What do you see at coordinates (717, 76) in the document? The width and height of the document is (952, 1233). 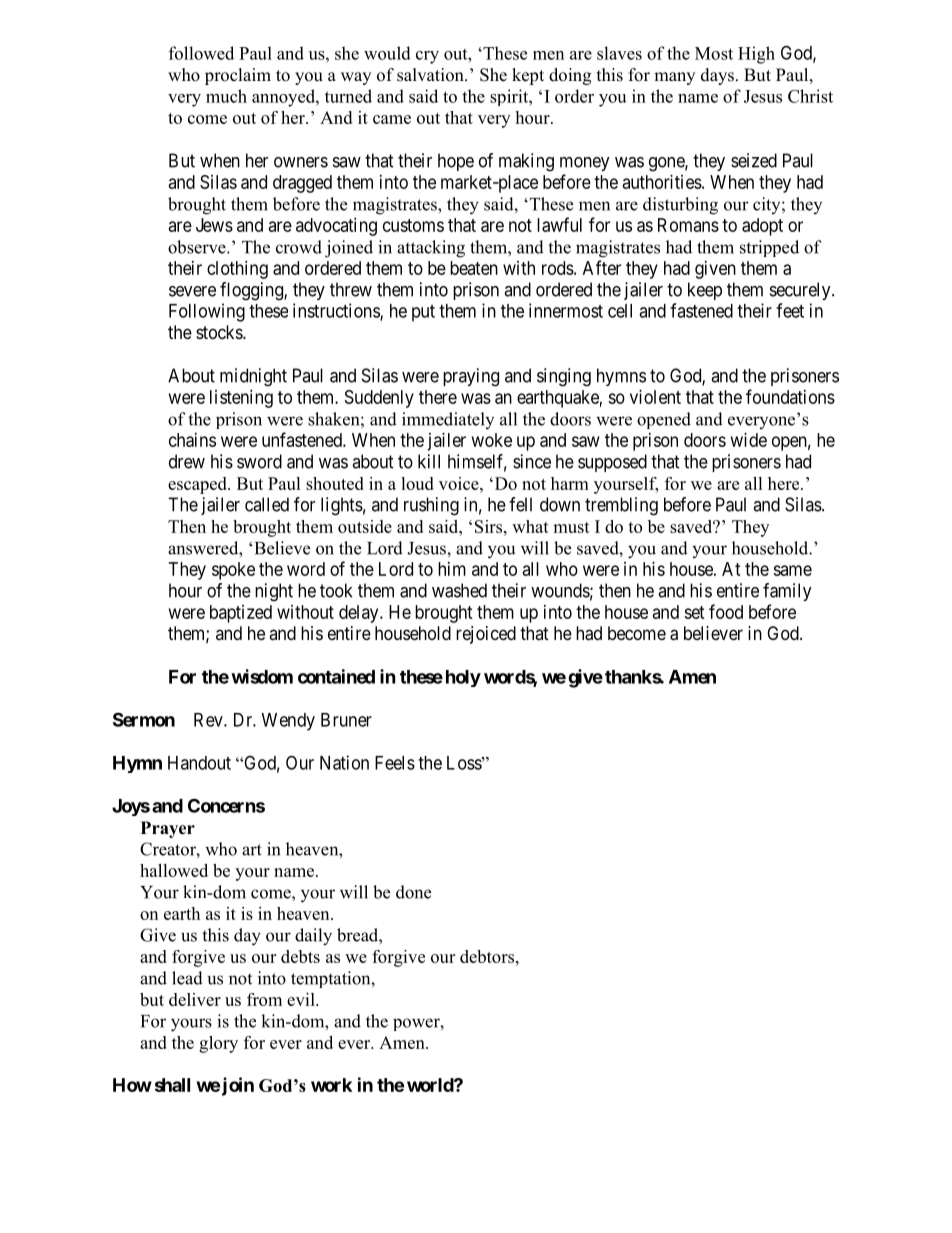 I see `days` at bounding box center [717, 76].
